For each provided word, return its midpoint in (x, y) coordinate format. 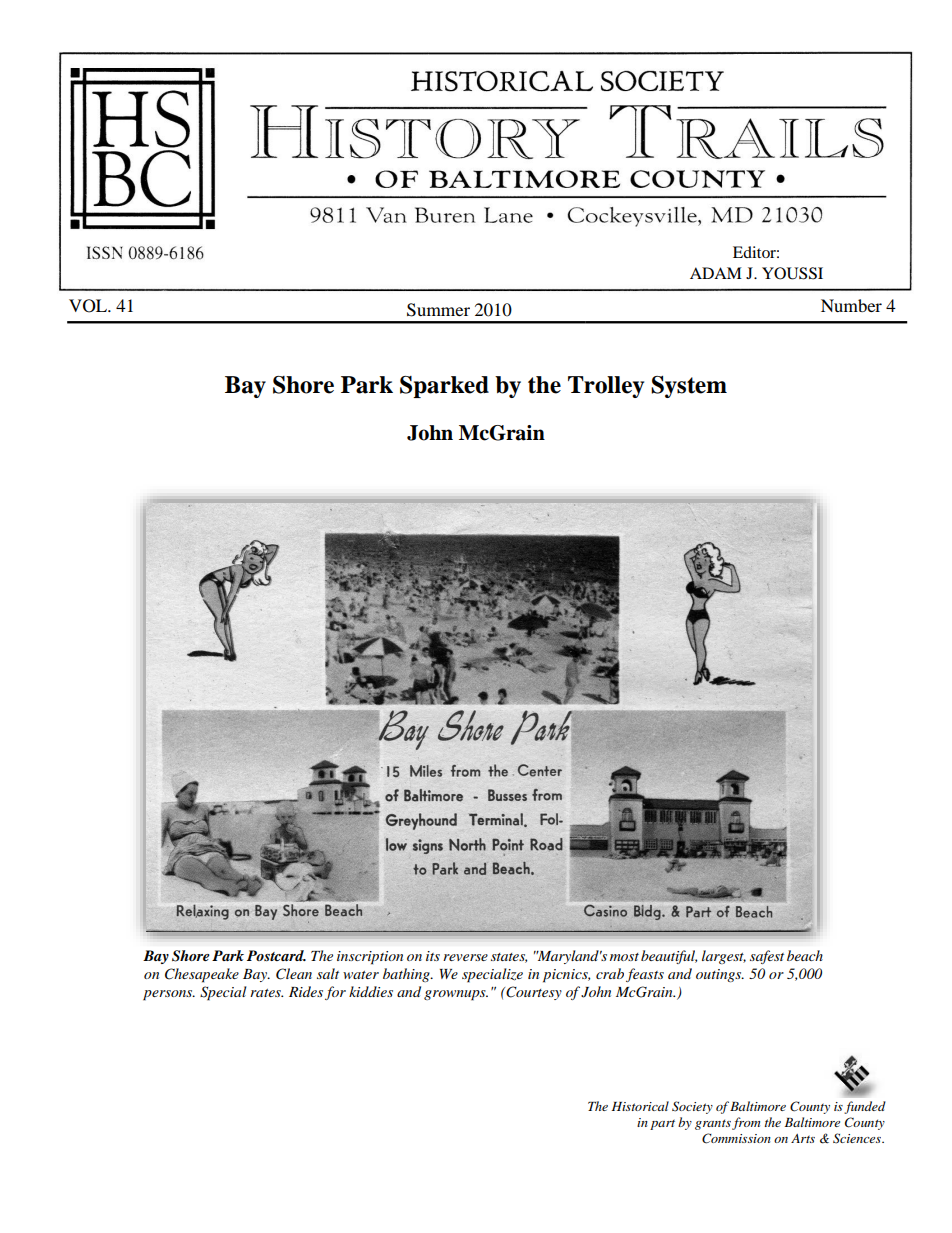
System (689, 387)
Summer (438, 310)
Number (851, 305)
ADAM (716, 273)
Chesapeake (202, 975)
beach (805, 955)
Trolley (606, 387)
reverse (465, 957)
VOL (89, 306)
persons (169, 995)
